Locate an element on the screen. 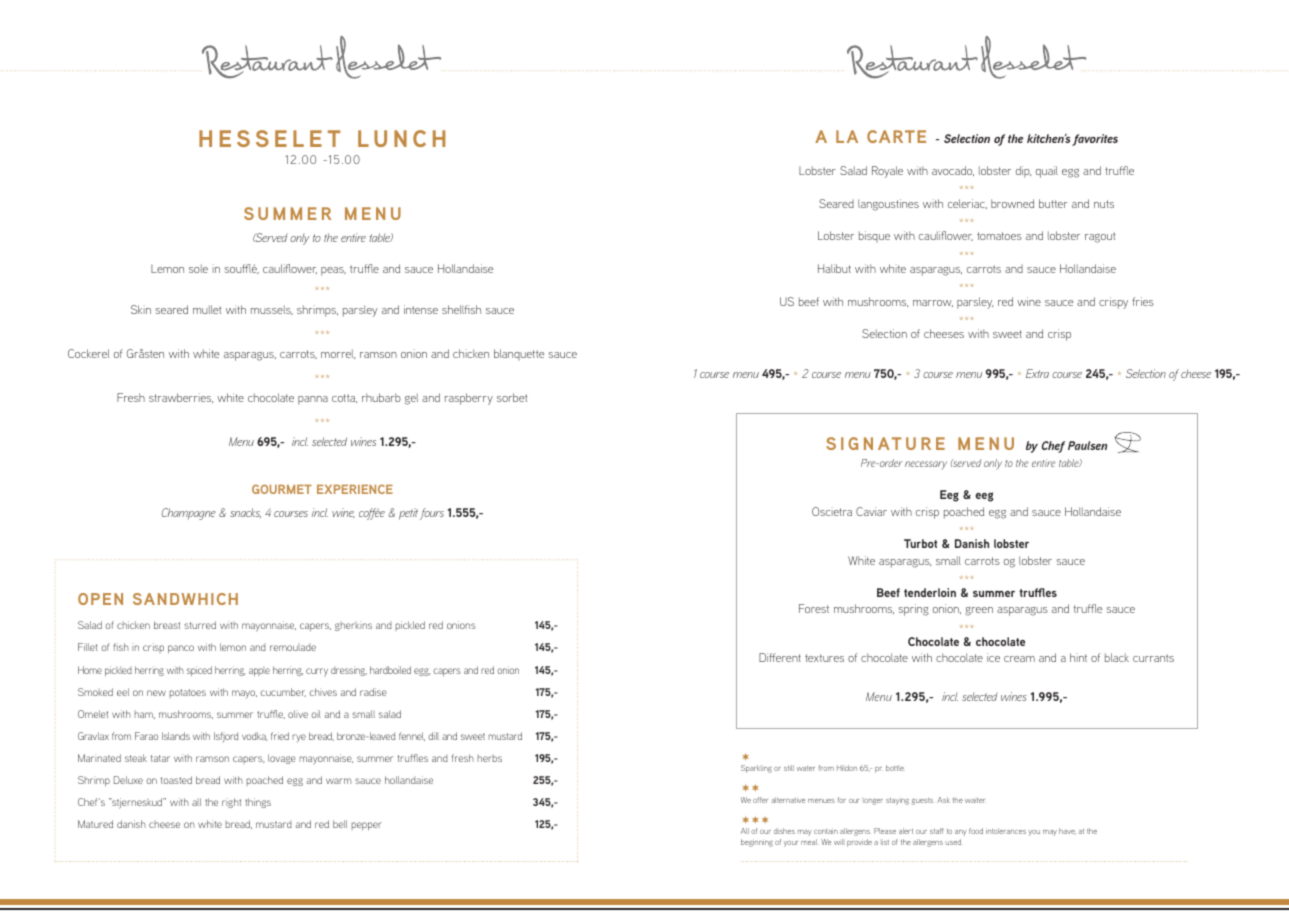 This screenshot has width=1289, height=924. Forest is located at coordinates (814, 608).
